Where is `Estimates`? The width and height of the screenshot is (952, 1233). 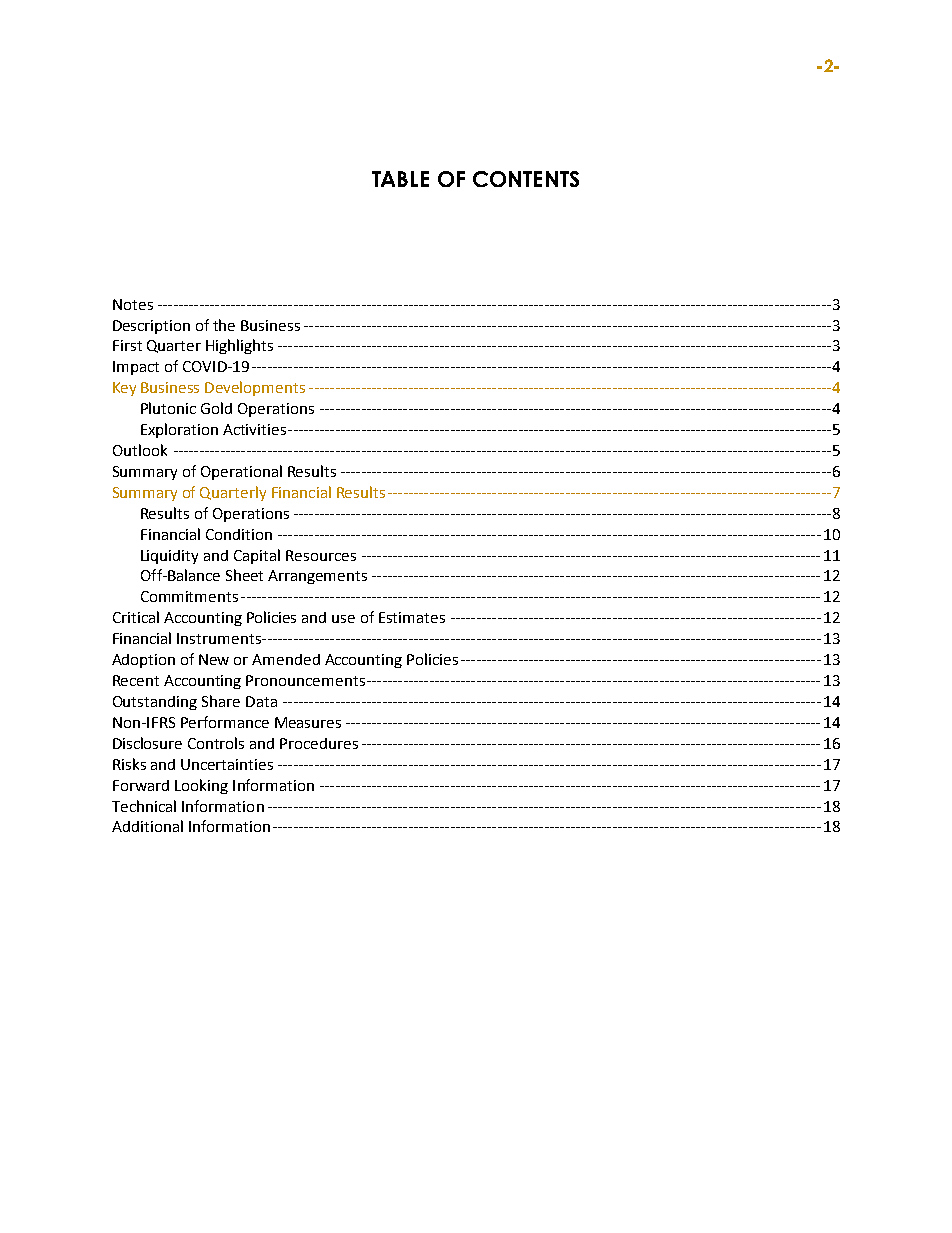 Estimates is located at coordinates (412, 617).
